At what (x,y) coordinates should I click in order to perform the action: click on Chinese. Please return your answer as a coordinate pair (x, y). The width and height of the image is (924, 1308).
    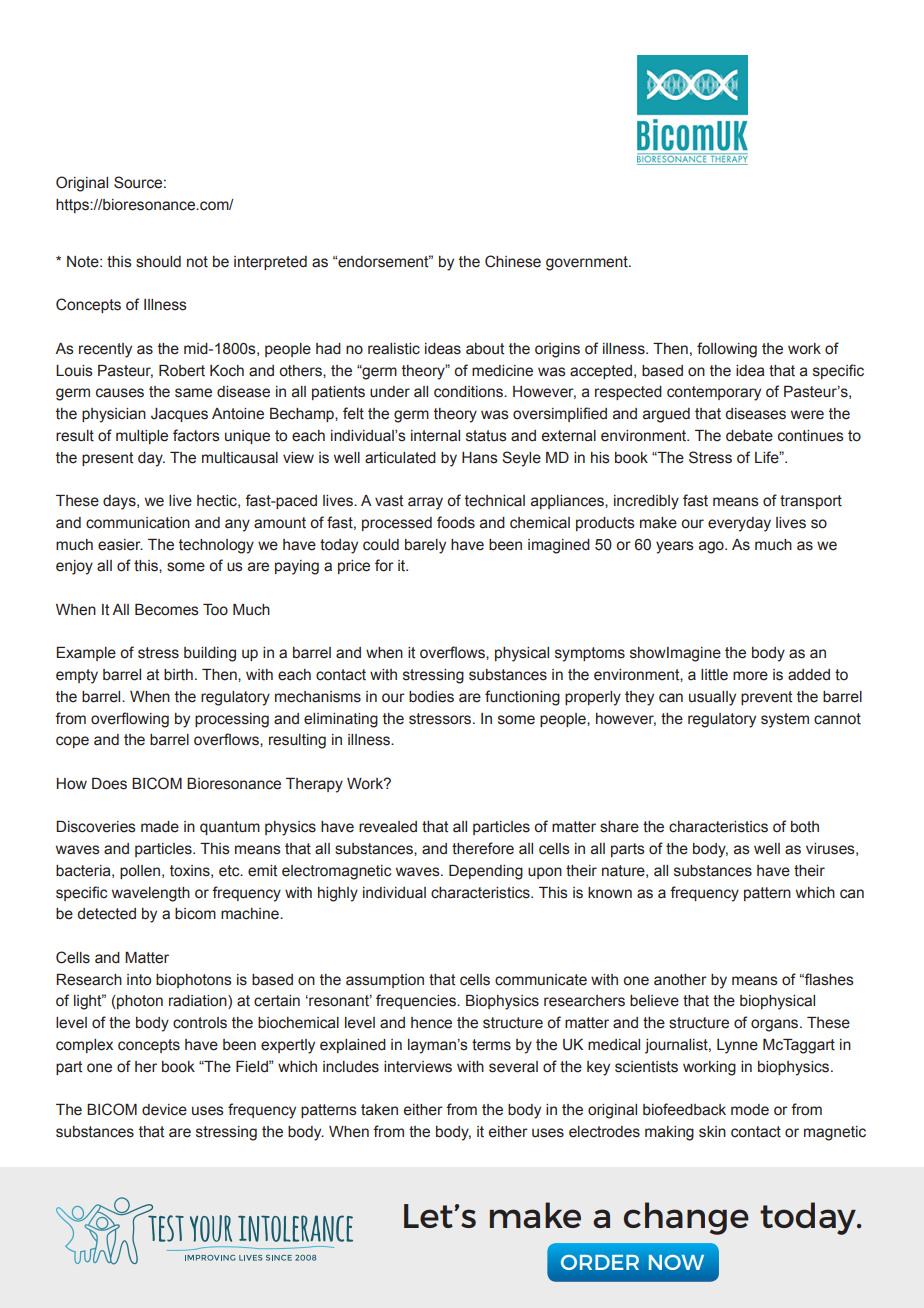
    Looking at the image, I should click on (513, 261).
